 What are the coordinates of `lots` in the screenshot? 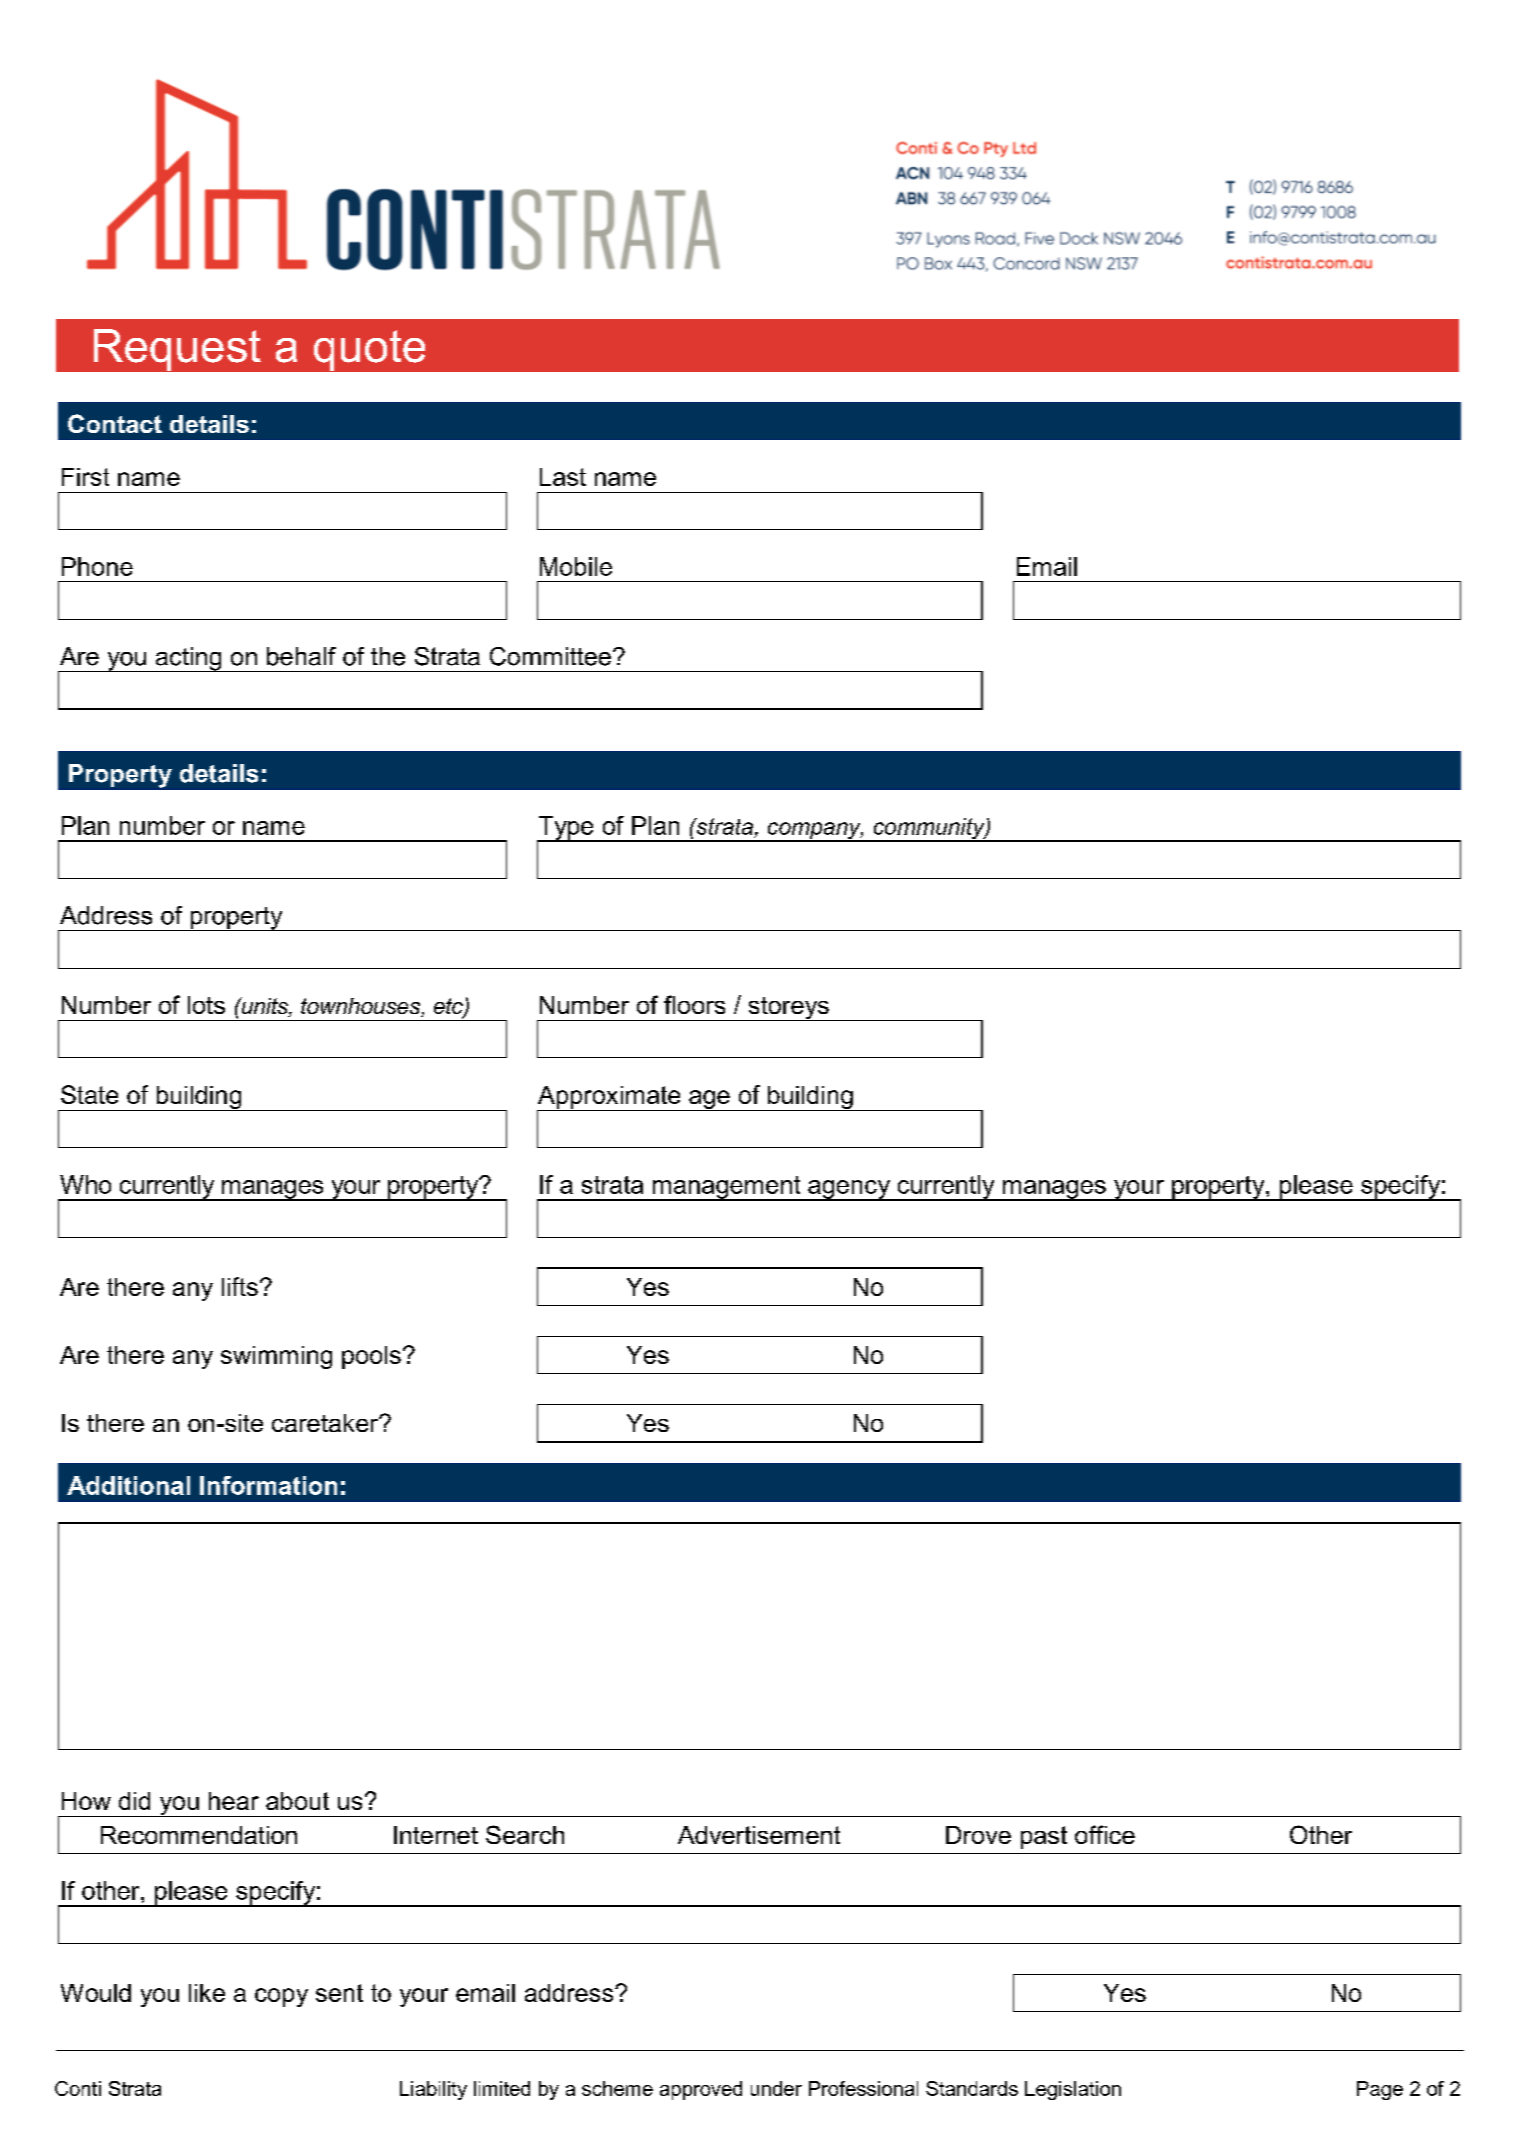 It's located at (206, 1005).
